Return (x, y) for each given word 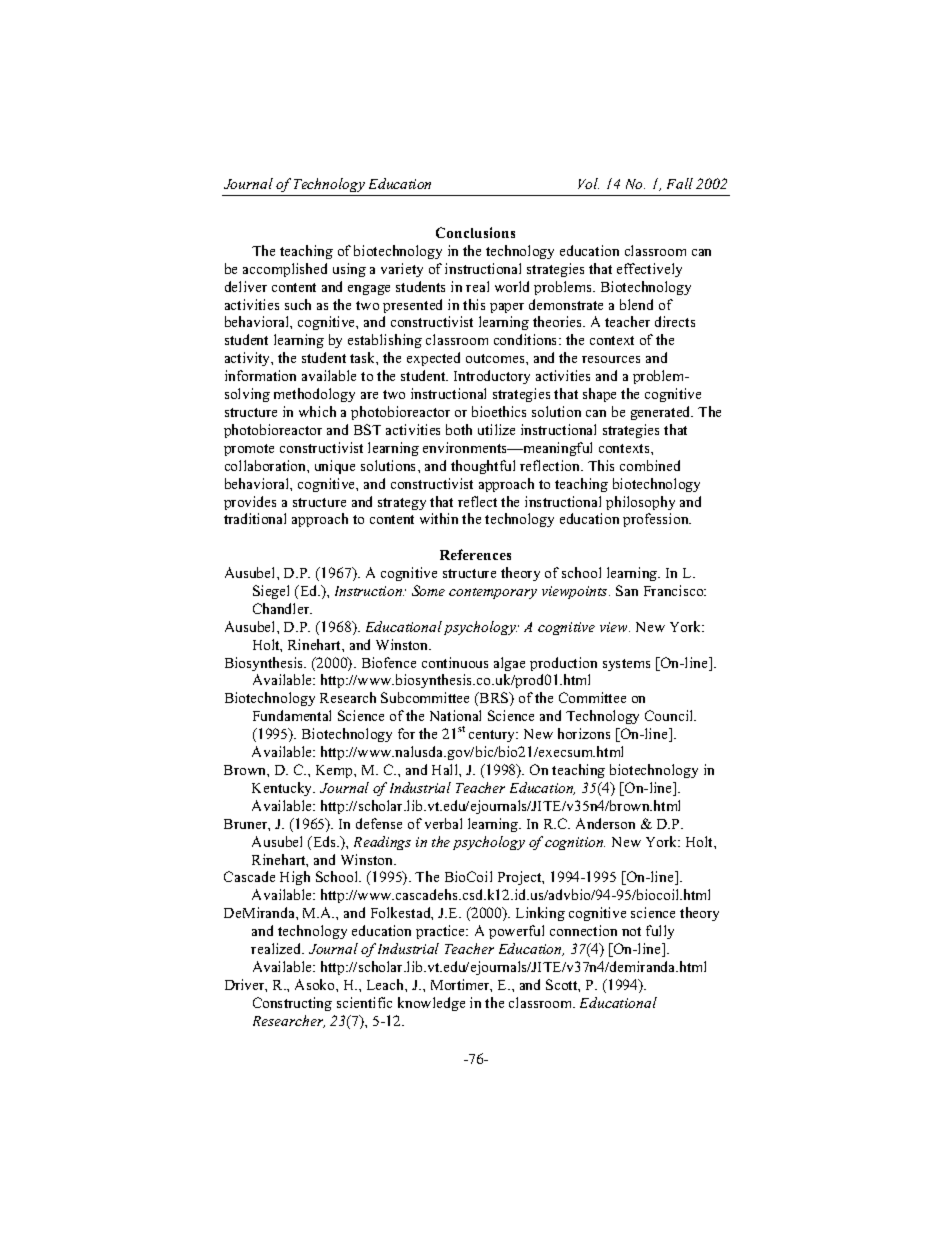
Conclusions (475, 232)
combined (650, 465)
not (631, 931)
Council (670, 715)
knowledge (431, 1004)
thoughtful (483, 467)
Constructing (292, 1004)
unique (335, 467)
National (455, 715)
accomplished (285, 270)
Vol (588, 183)
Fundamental (292, 715)
